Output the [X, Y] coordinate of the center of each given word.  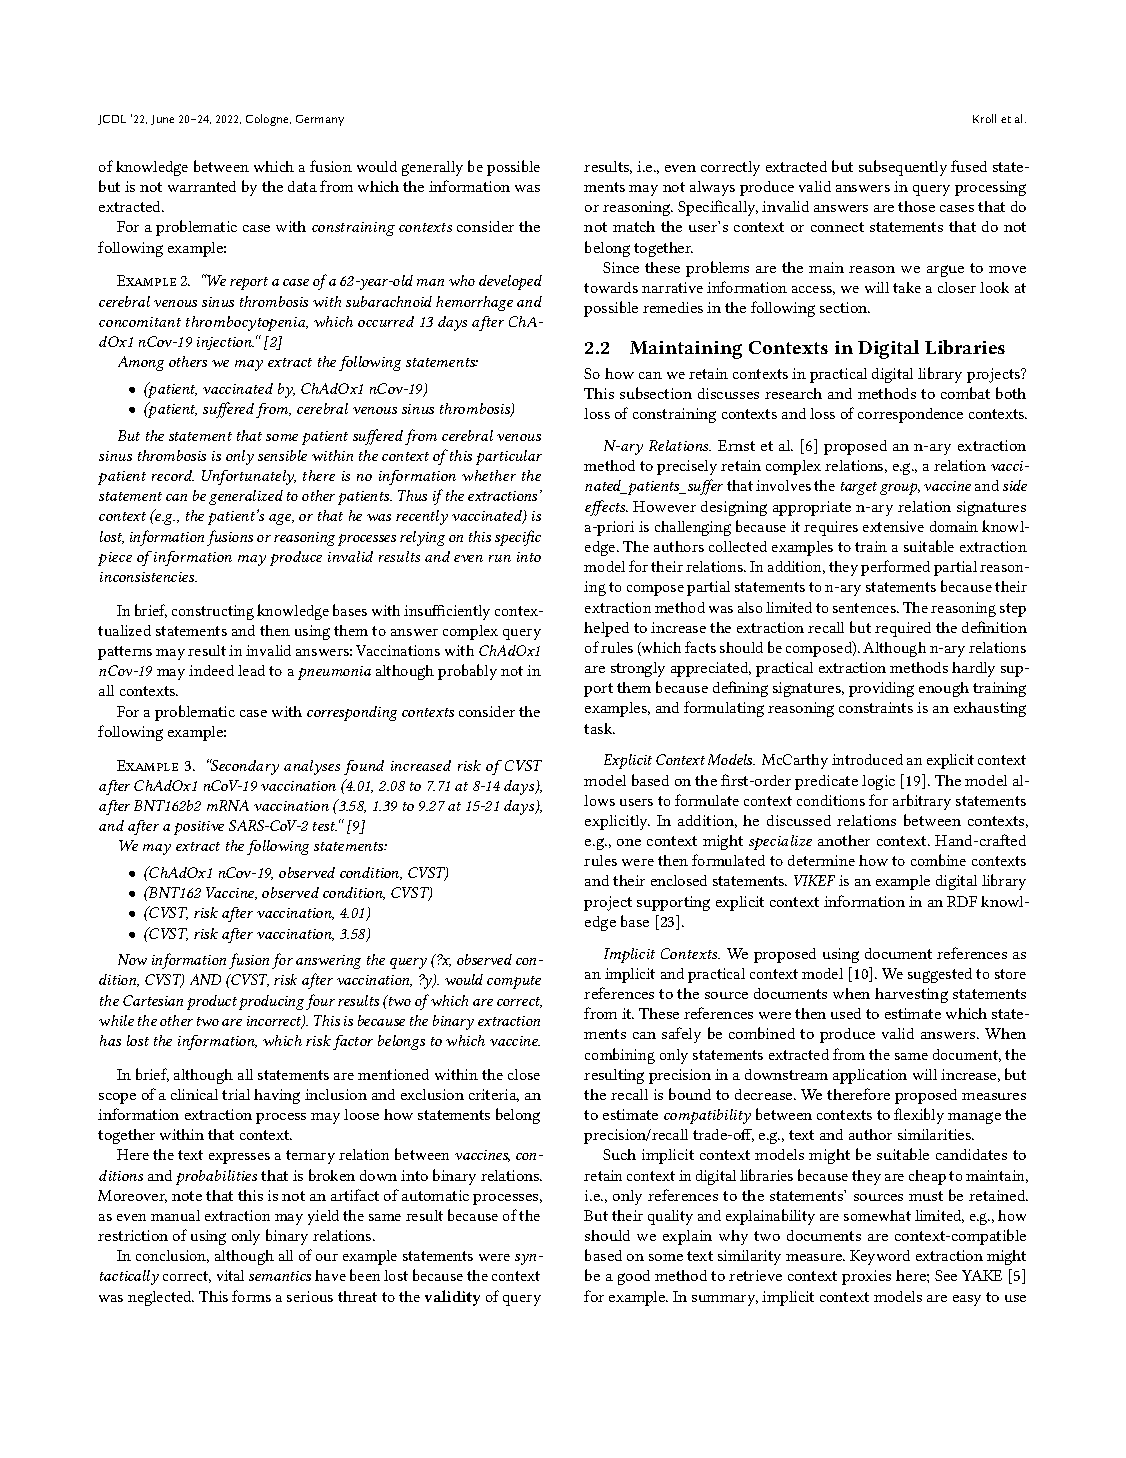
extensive [893, 526]
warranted [202, 186]
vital [230, 1275]
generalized [246, 497]
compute [514, 982]
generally [432, 168]
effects [606, 508]
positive [199, 828]
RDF [962, 901]
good [634, 1277]
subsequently [903, 168]
